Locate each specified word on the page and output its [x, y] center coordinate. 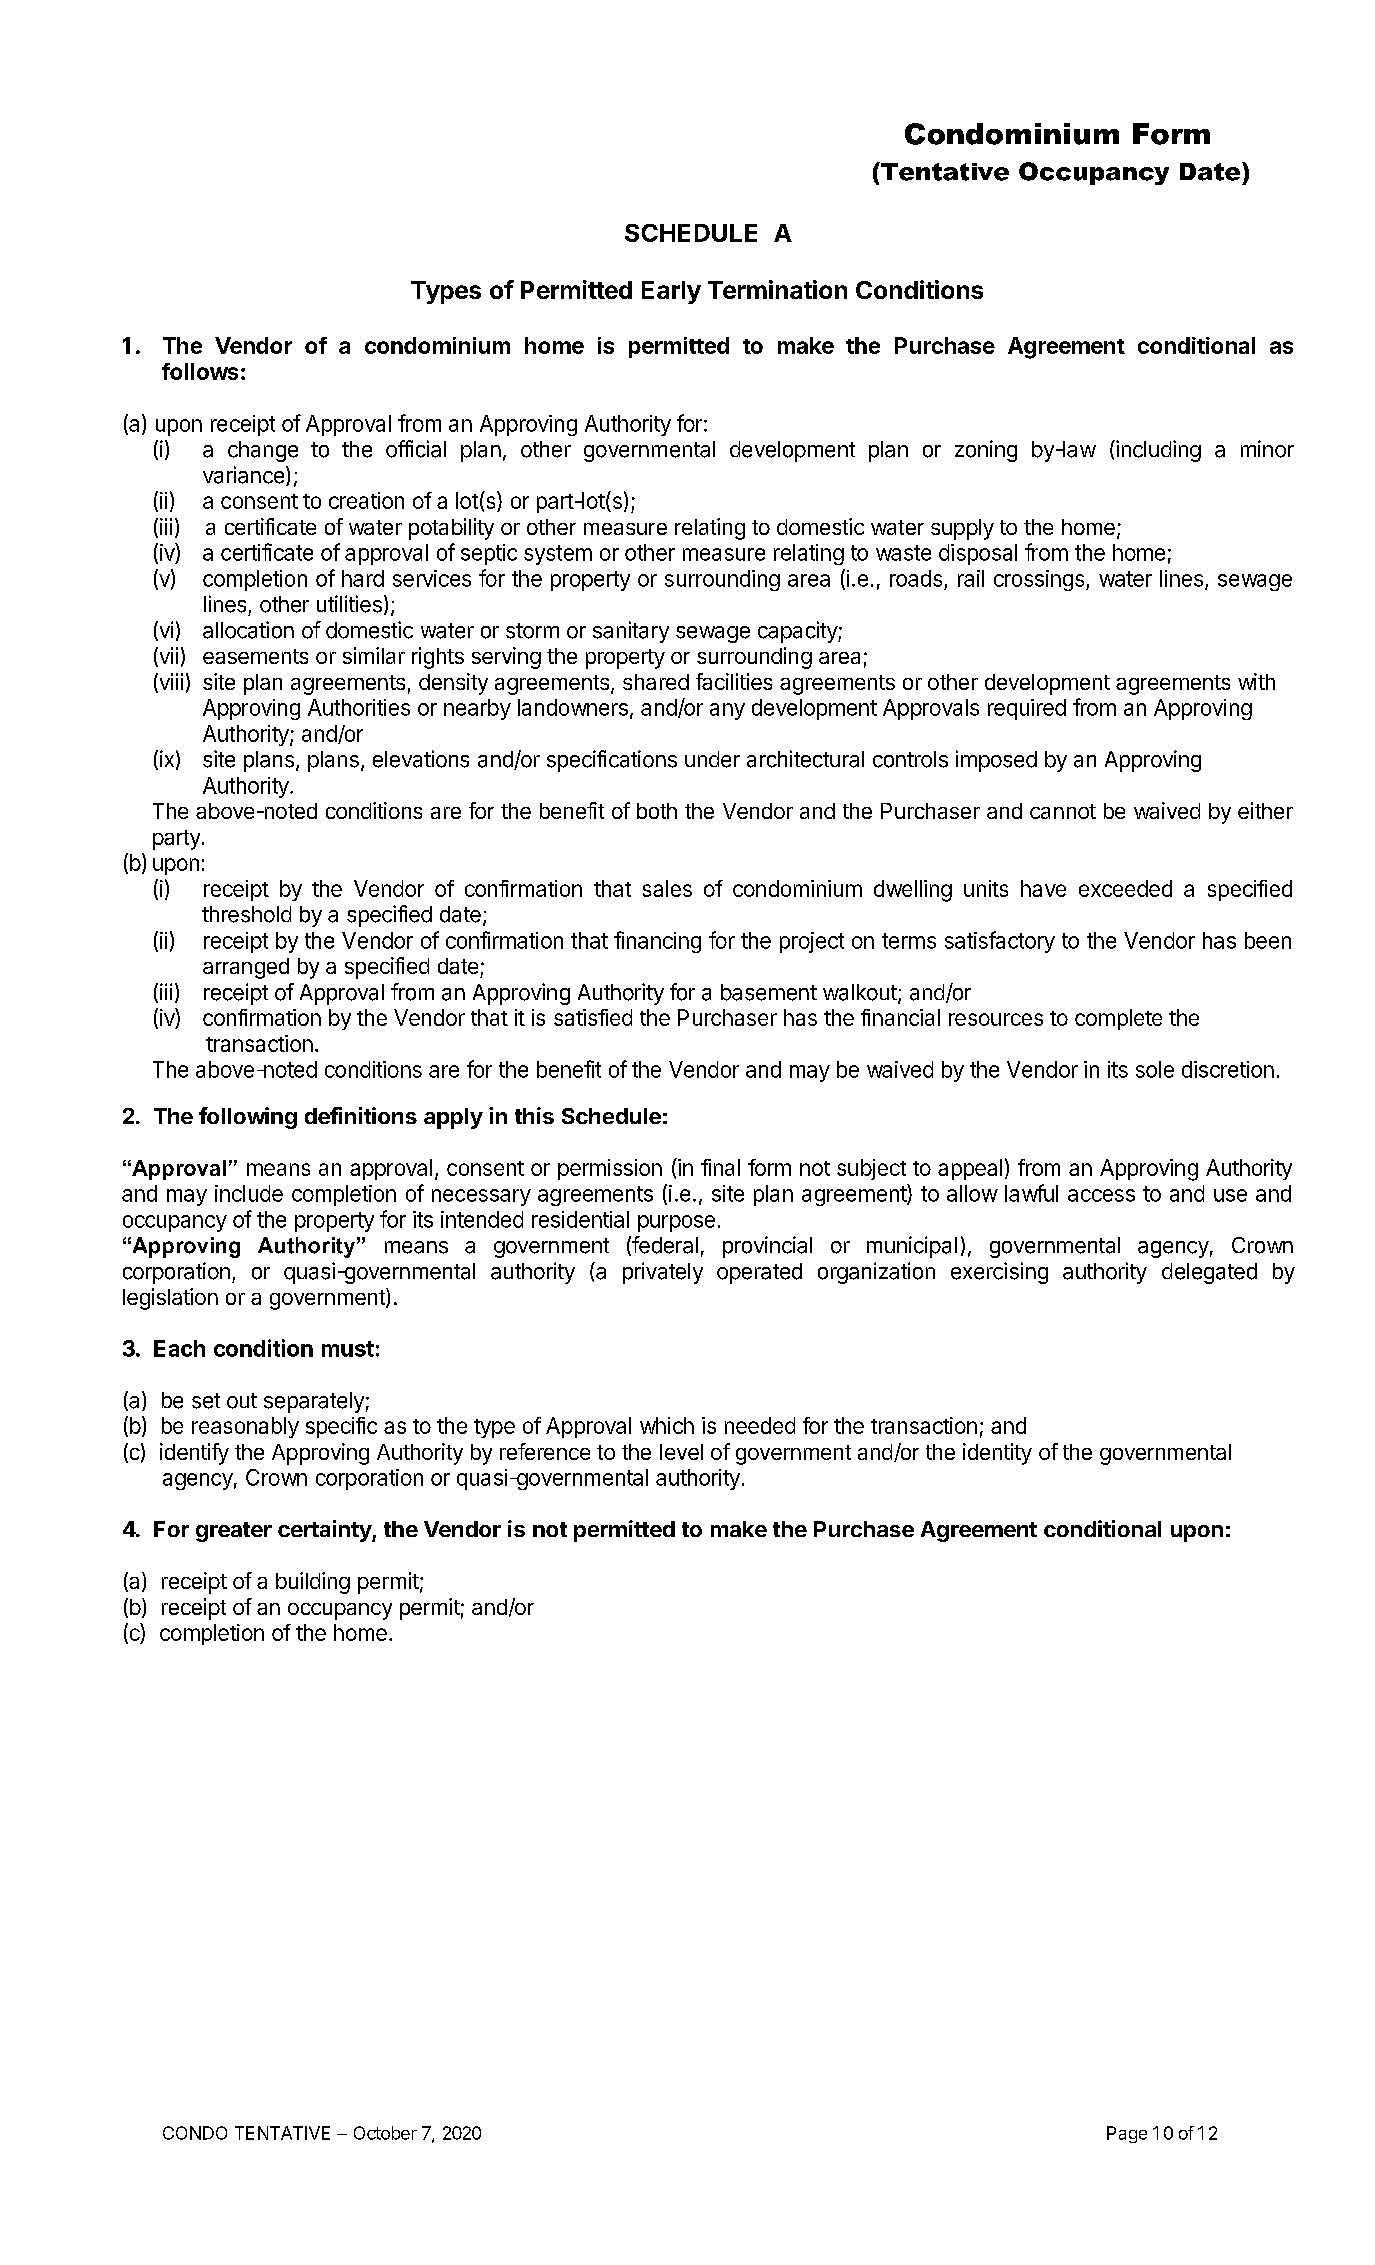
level [681, 1452]
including [1157, 451]
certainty [325, 1531]
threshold [246, 914]
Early [671, 292]
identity [997, 1454]
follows [200, 371]
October [385, 2133]
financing [657, 942]
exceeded [1125, 888]
